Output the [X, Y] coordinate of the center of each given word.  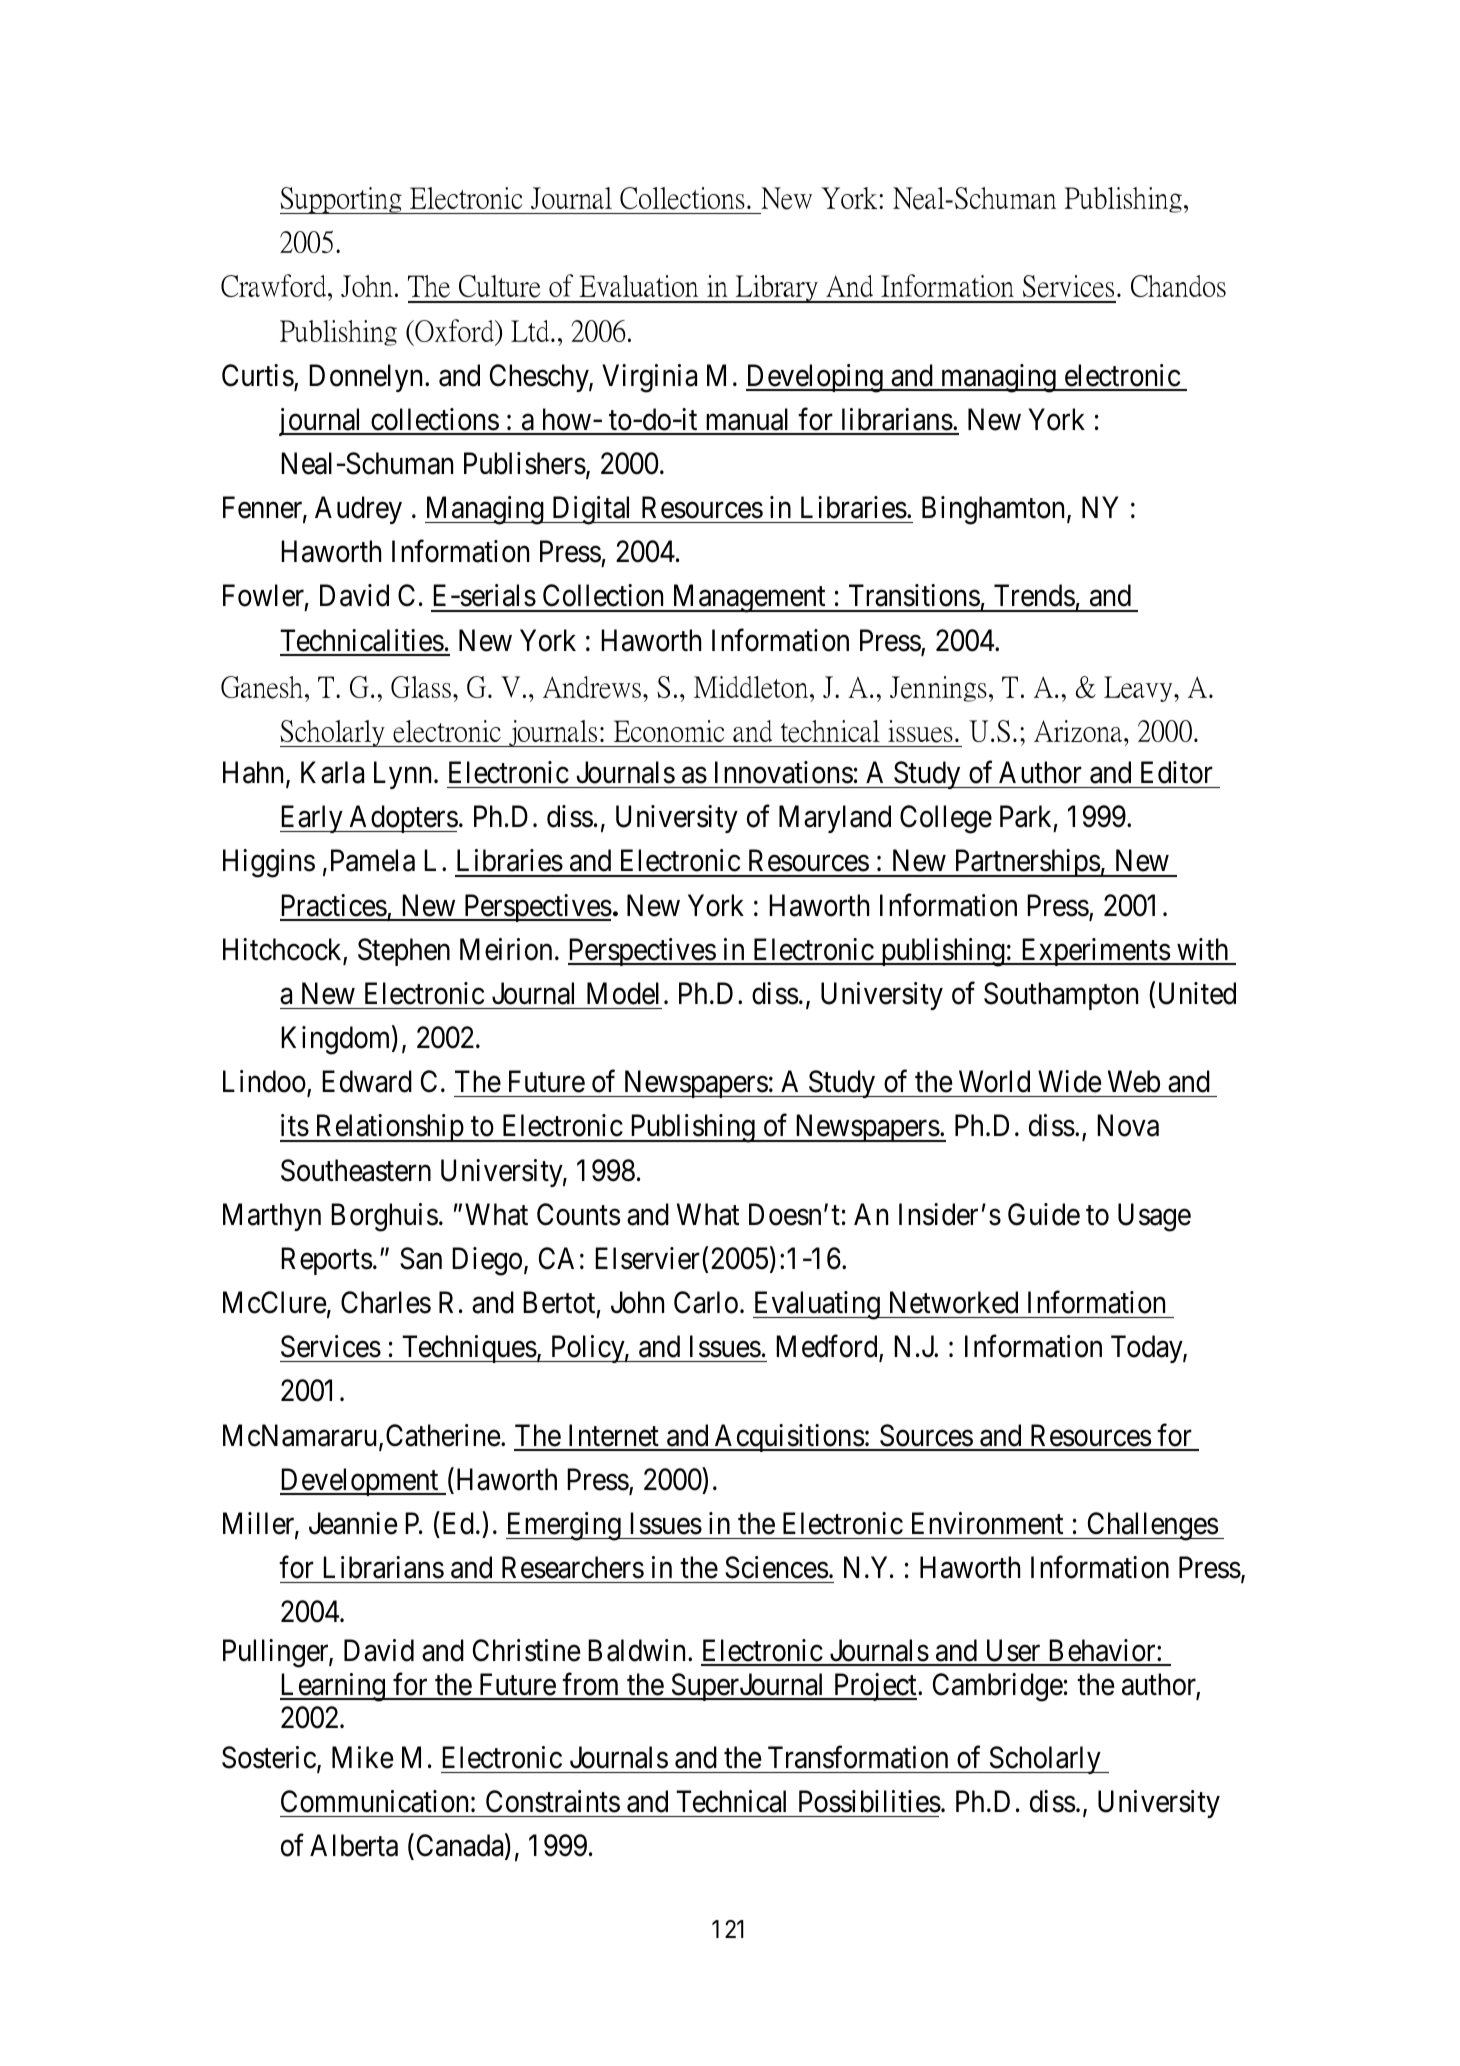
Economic [669, 731]
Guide [1044, 1214]
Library [777, 289]
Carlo [706, 1302]
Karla [332, 772]
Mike [362, 1757]
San [421, 1258]
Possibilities [870, 1801]
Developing [815, 378]
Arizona [1079, 731]
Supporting [342, 200]
